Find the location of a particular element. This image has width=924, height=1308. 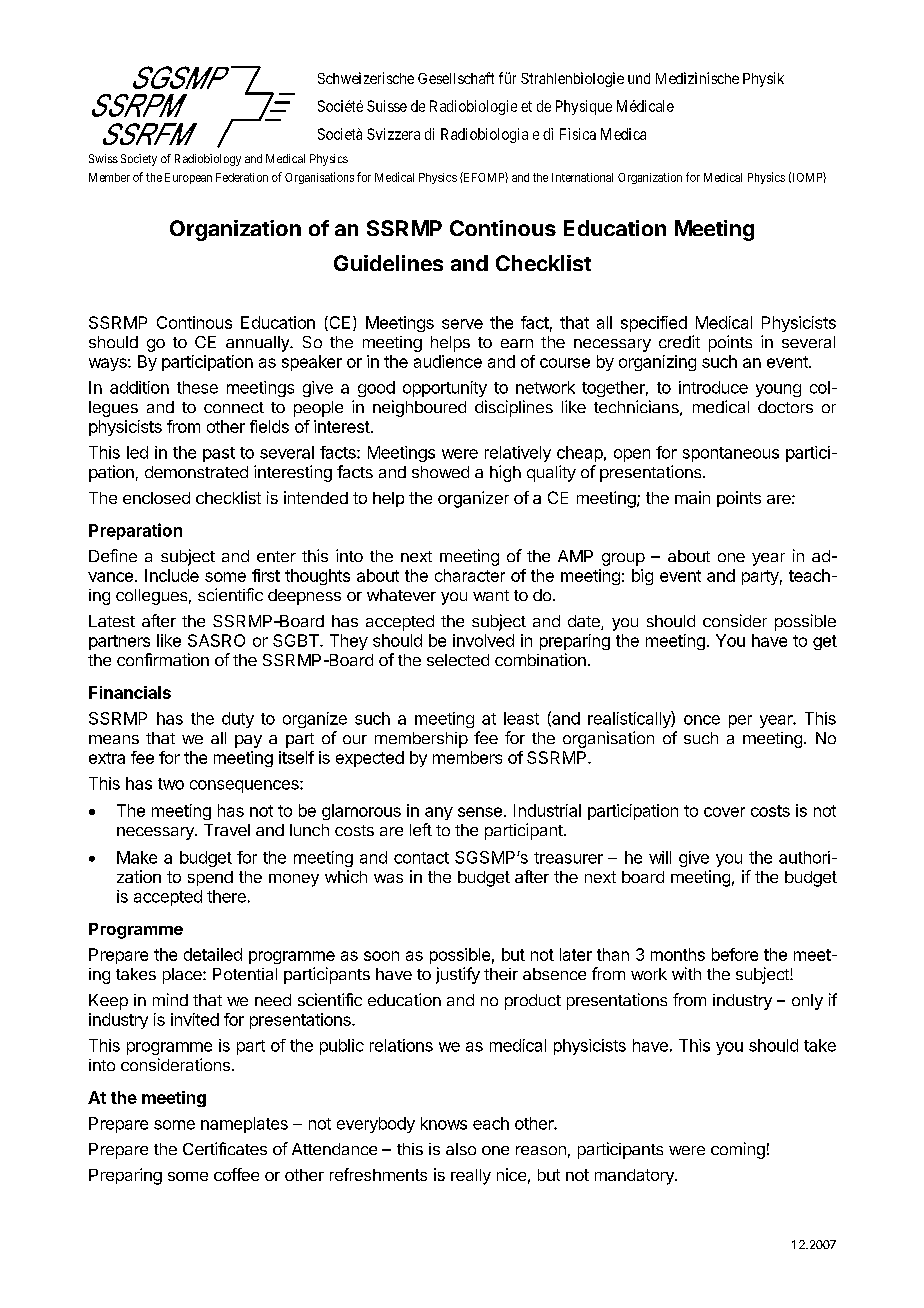

und is located at coordinates (639, 78).
